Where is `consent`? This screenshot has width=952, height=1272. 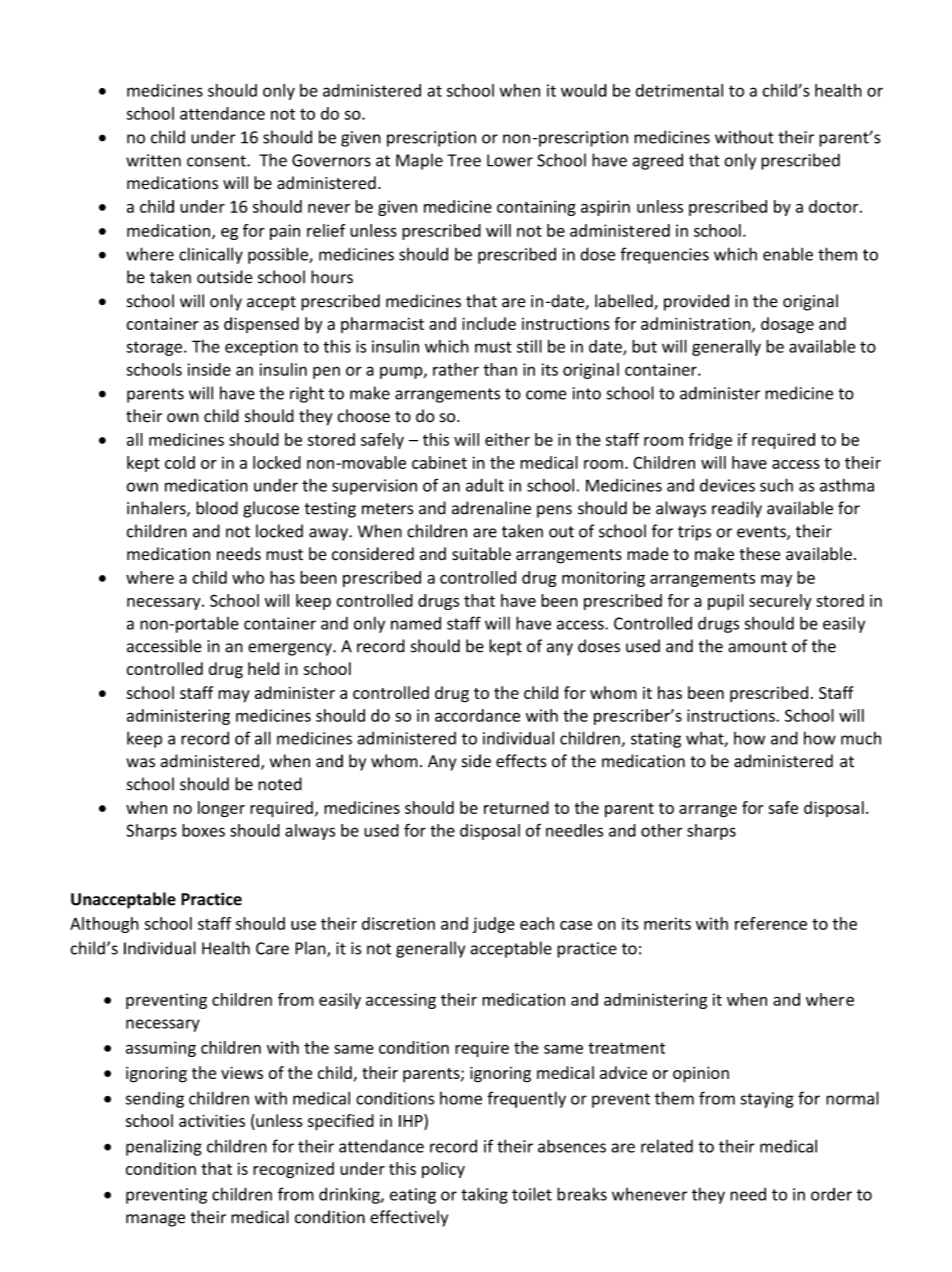 consent is located at coordinates (217, 161).
